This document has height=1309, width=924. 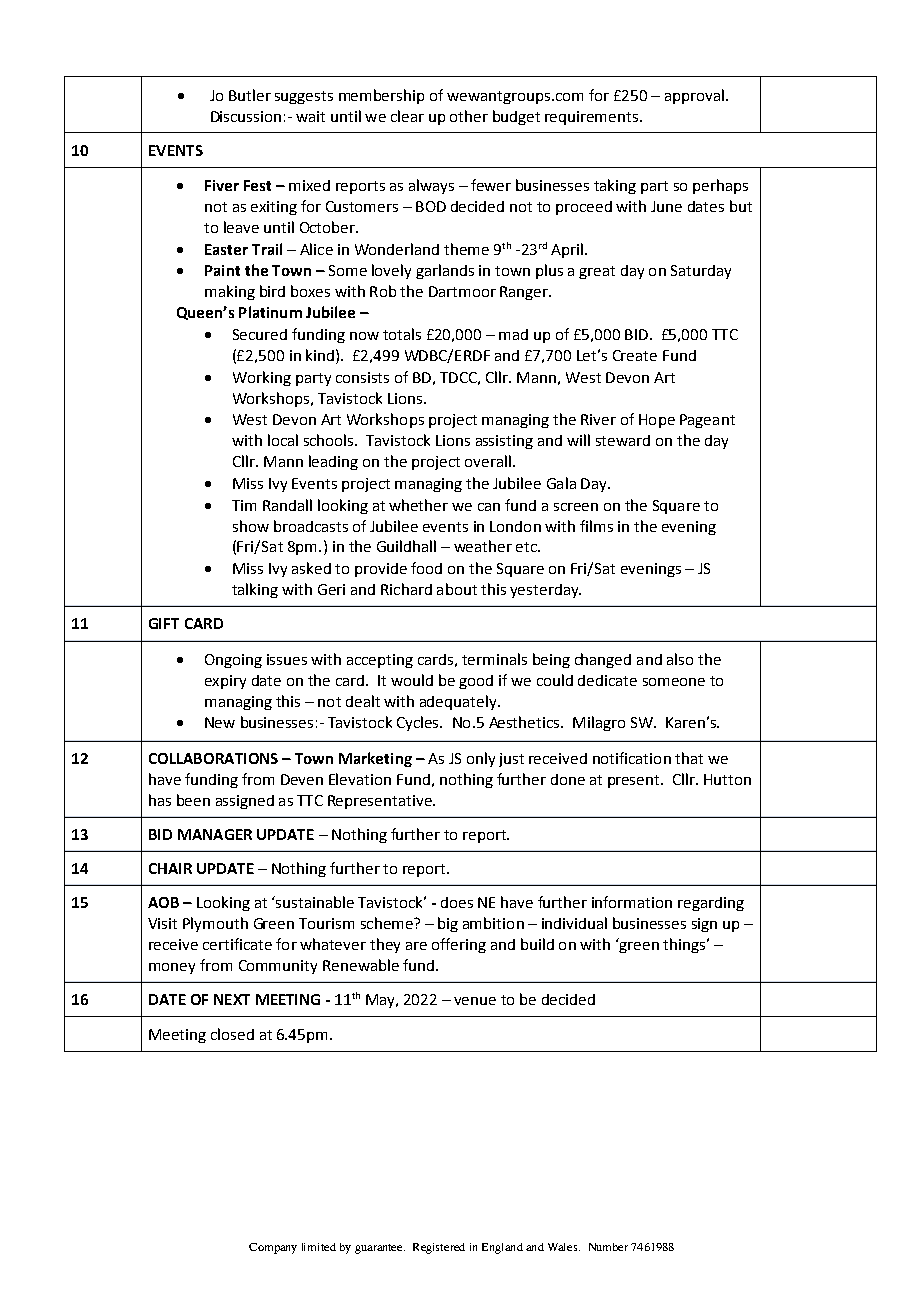 I want to click on Butler, so click(x=250, y=95).
